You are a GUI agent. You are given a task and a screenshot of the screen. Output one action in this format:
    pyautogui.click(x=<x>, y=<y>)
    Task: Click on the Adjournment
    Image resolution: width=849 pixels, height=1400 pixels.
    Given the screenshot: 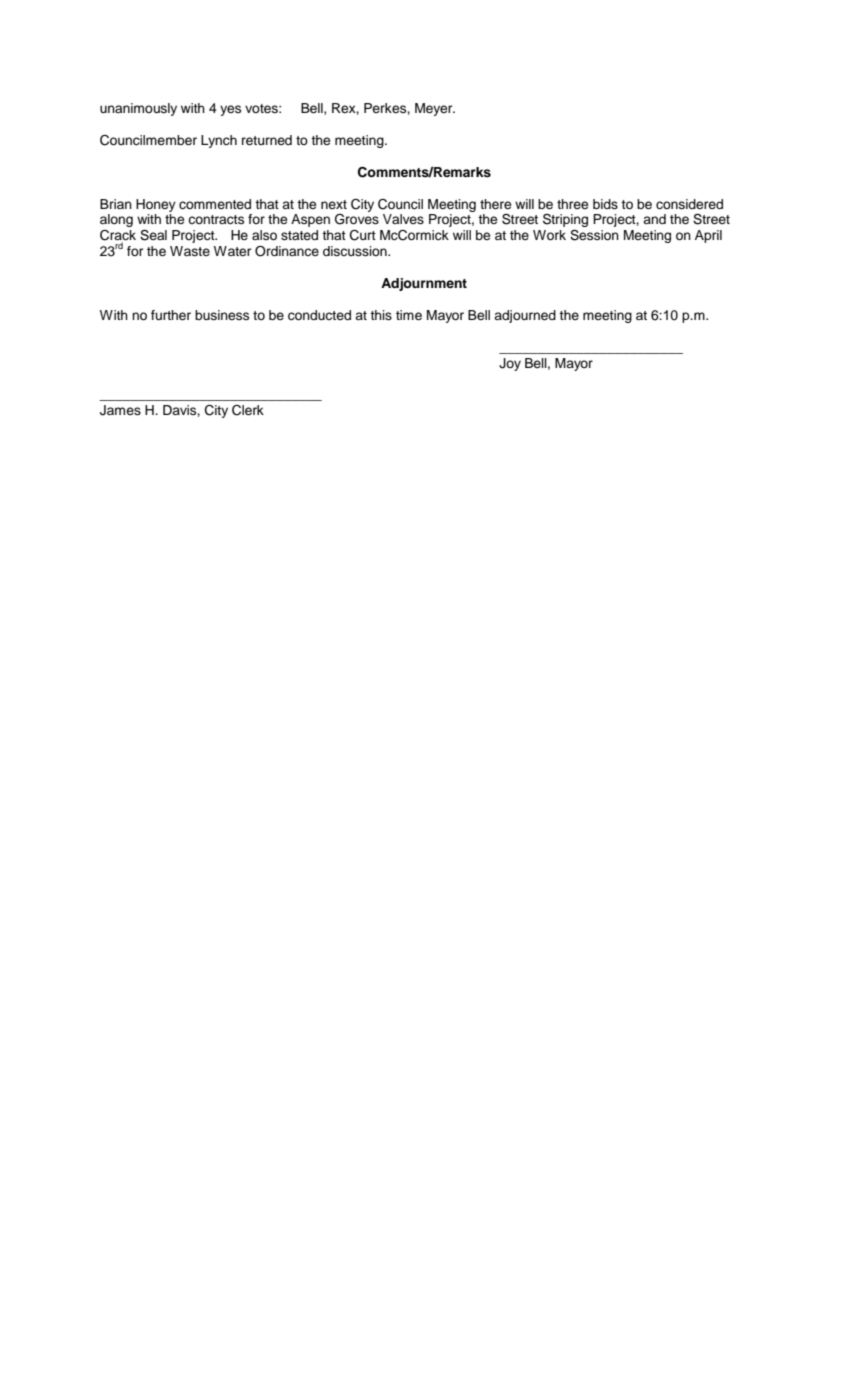 What is the action you would take?
    pyautogui.click(x=424, y=284)
